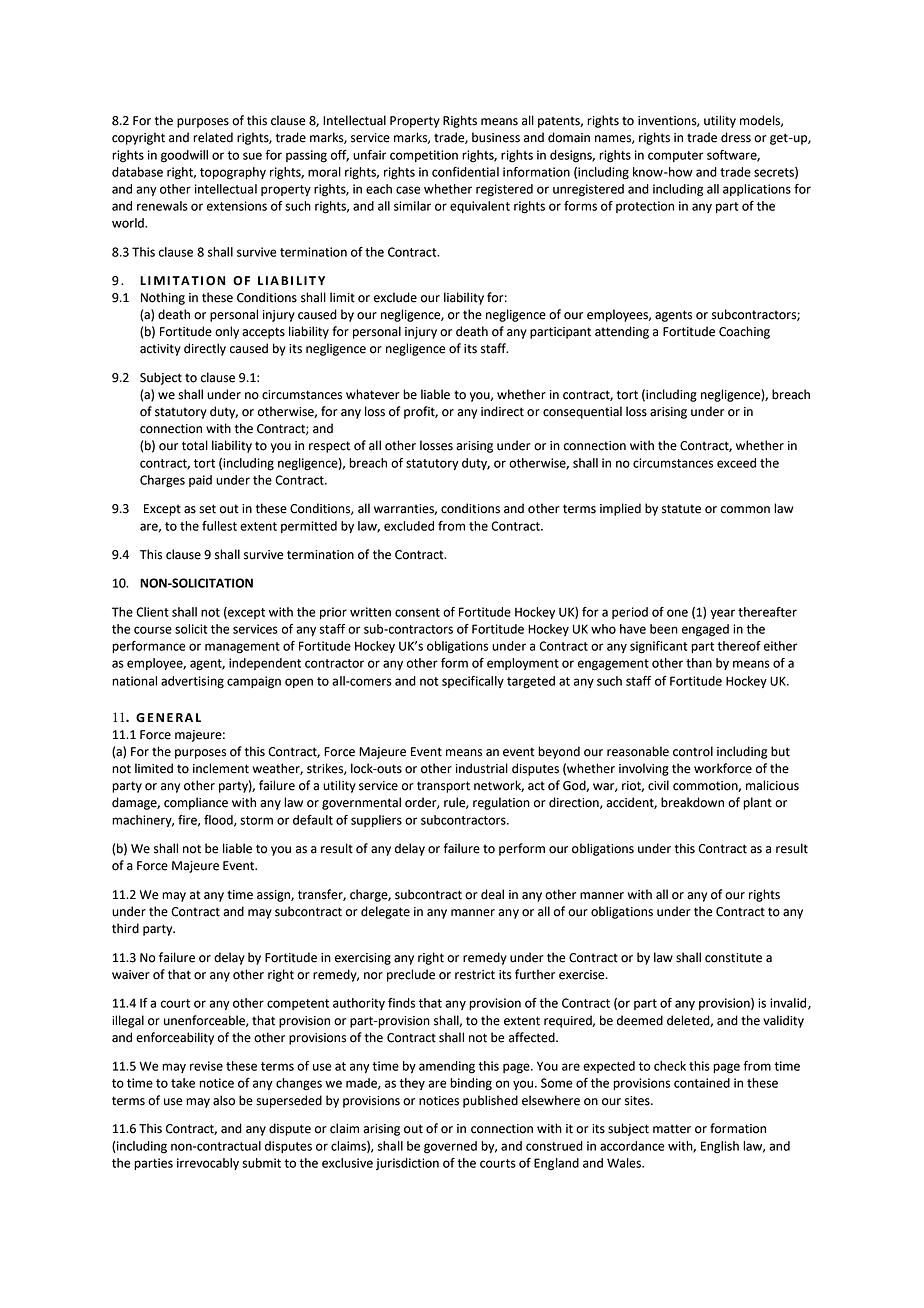  Describe the element at coordinates (465, 172) in the screenshot. I see `confidential` at that location.
